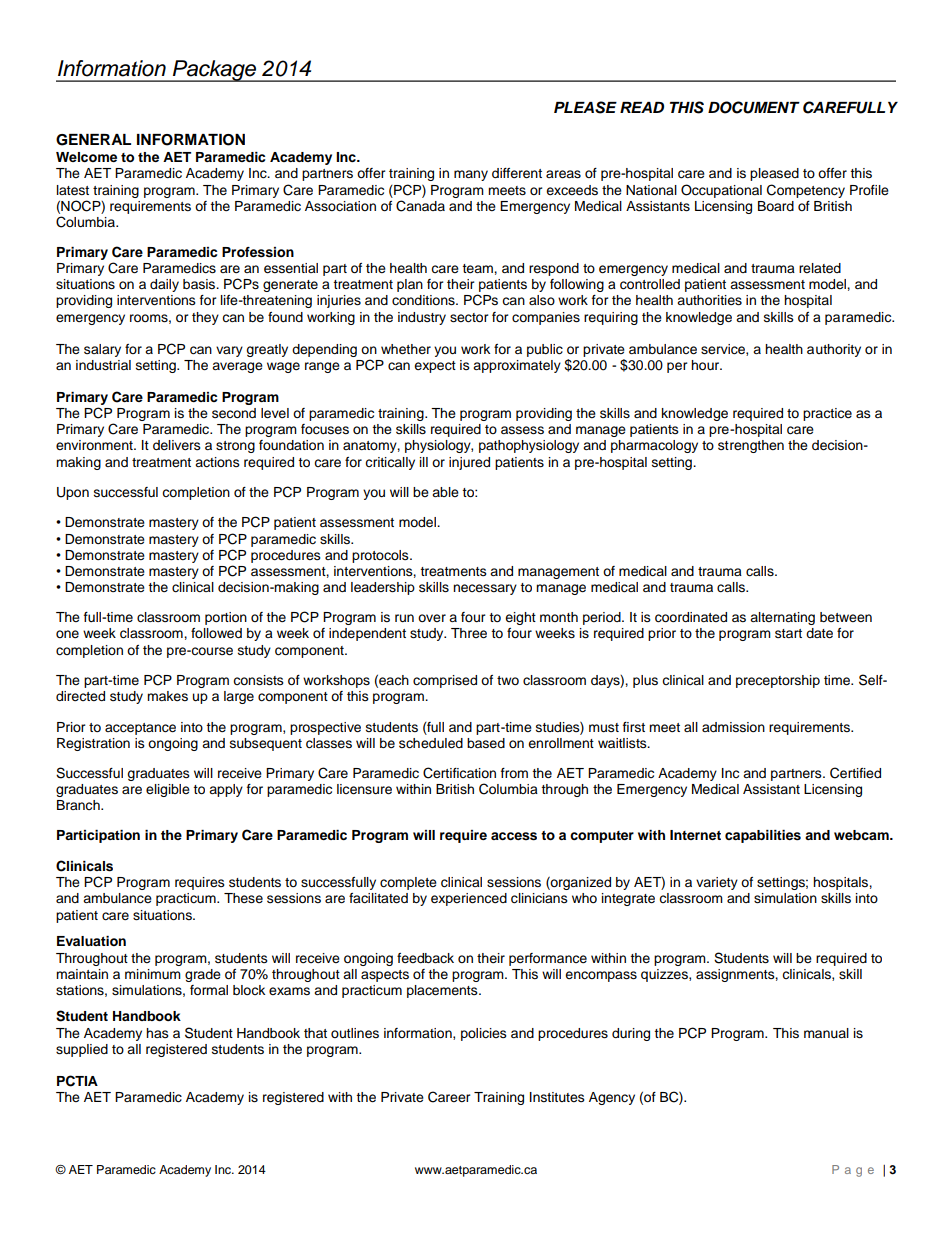 The image size is (952, 1233). Describe the element at coordinates (754, 107) in the document. I see `DOCUMENT` at that location.
